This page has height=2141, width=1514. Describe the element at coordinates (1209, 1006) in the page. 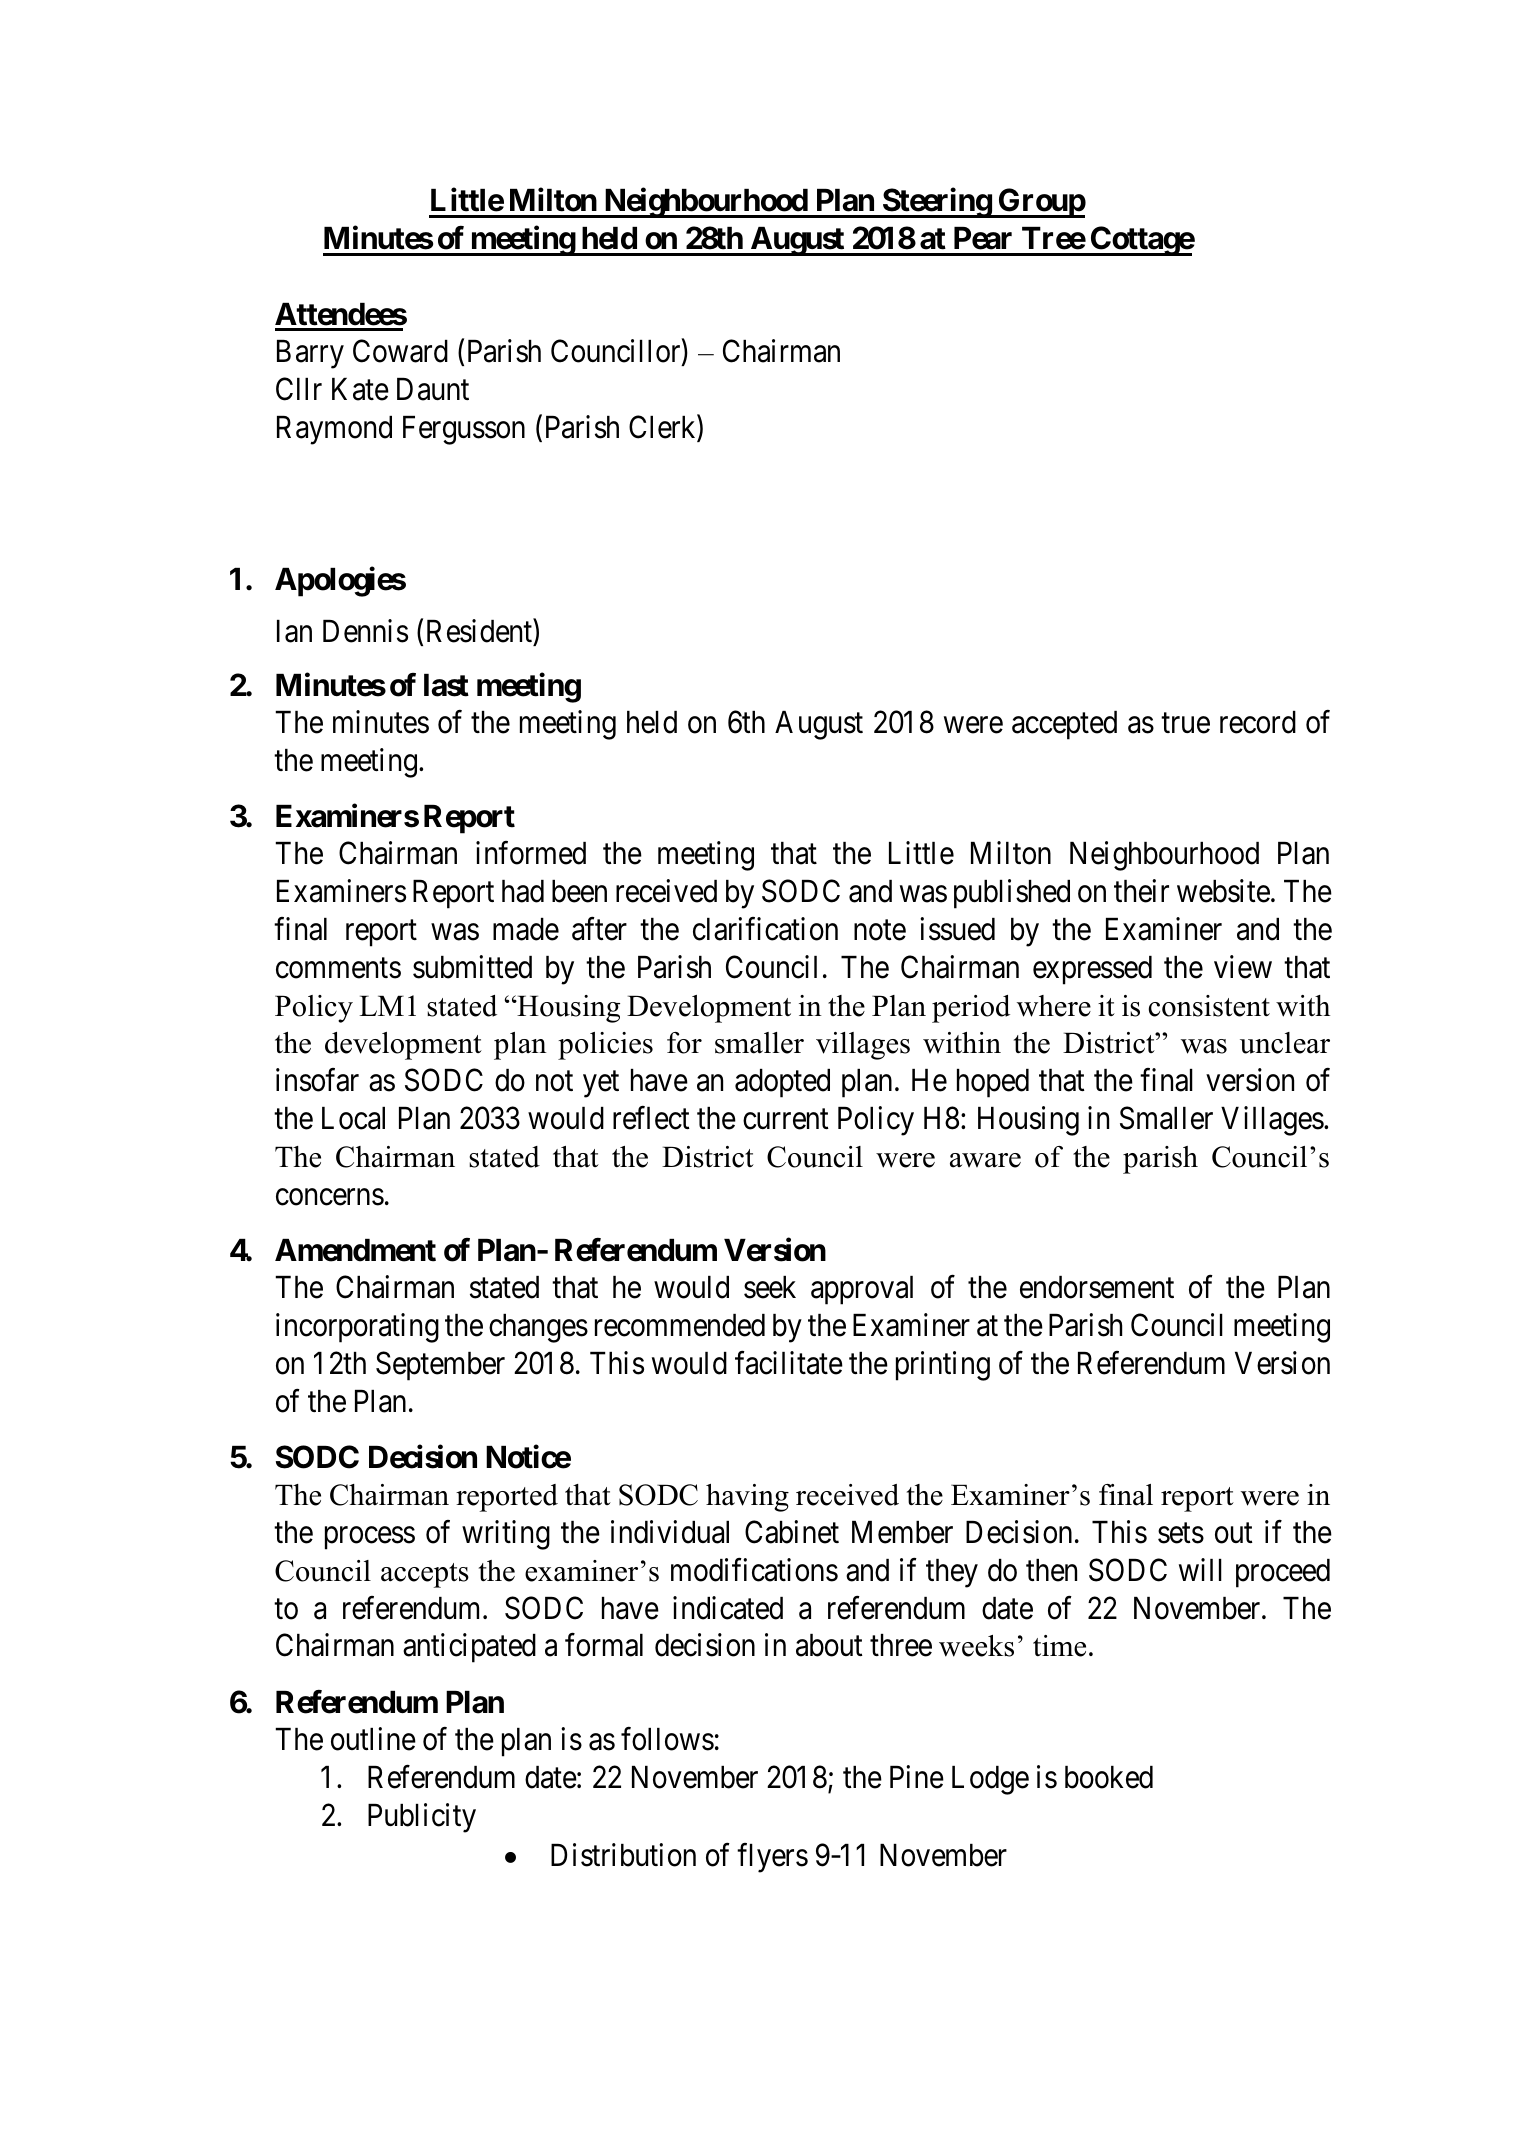

I see `consistent` at that location.
